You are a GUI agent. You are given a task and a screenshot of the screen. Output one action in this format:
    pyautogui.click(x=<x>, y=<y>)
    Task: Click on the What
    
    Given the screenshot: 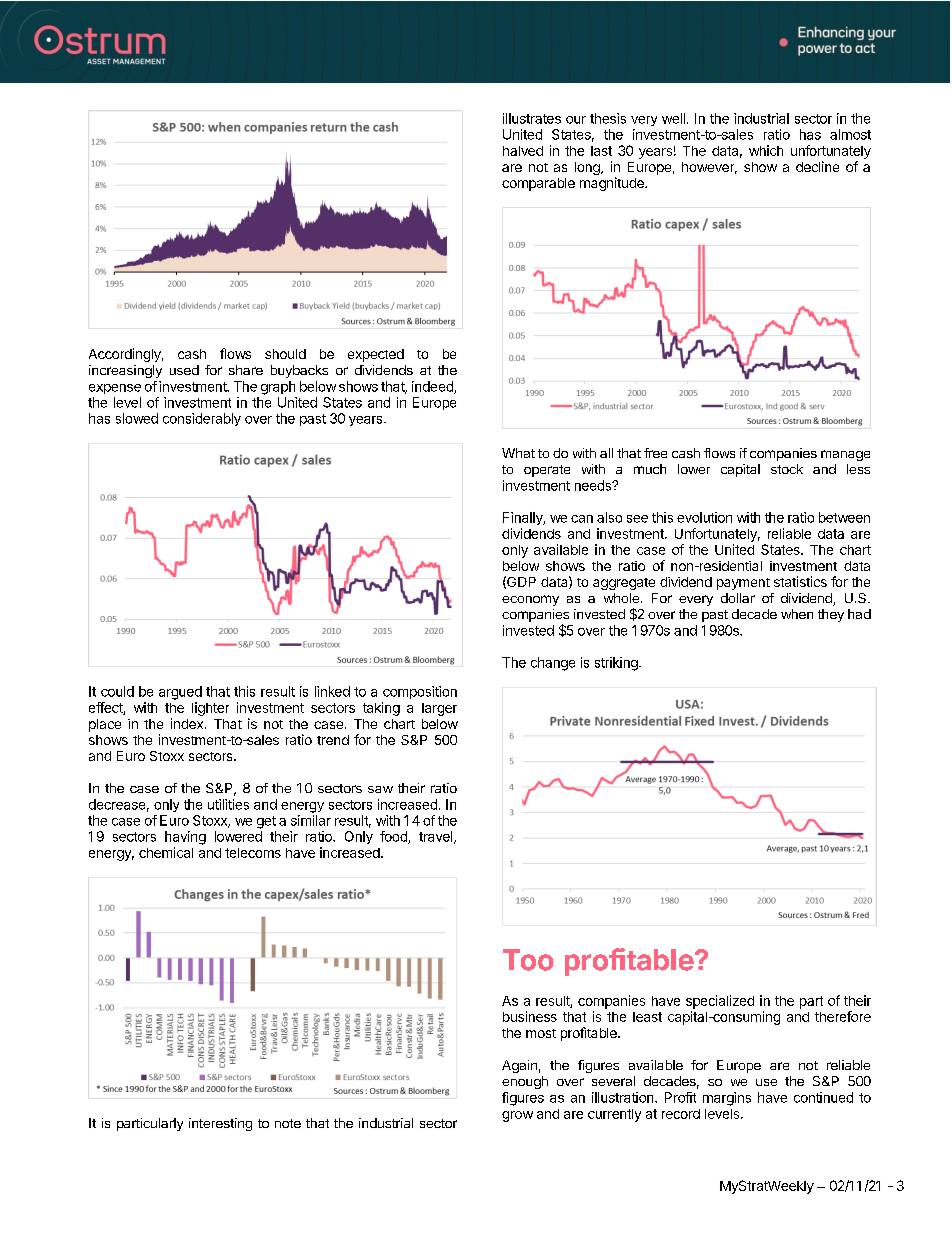 What is the action you would take?
    pyautogui.click(x=518, y=453)
